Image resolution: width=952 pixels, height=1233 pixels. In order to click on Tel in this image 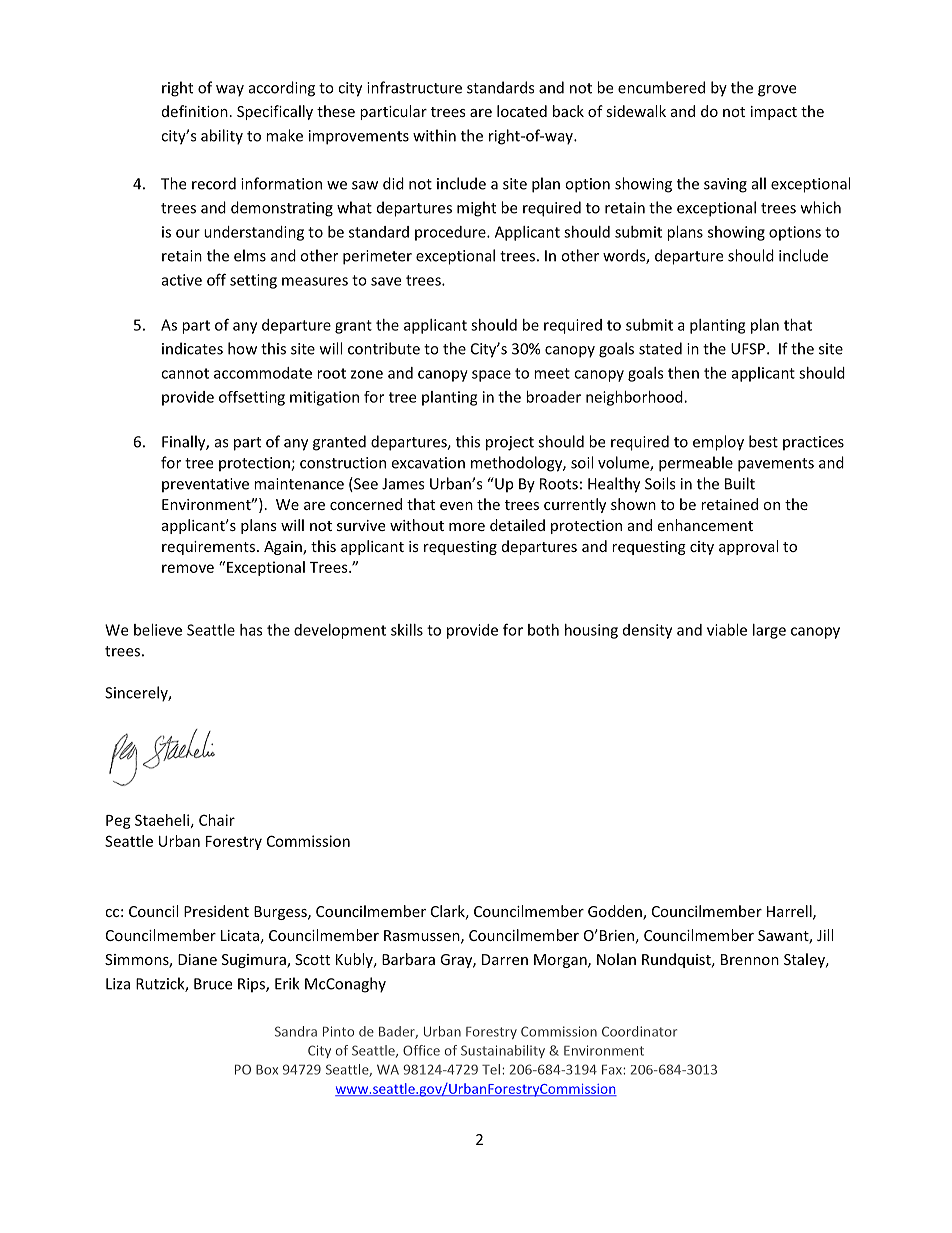, I will do `click(491, 1069)`.
